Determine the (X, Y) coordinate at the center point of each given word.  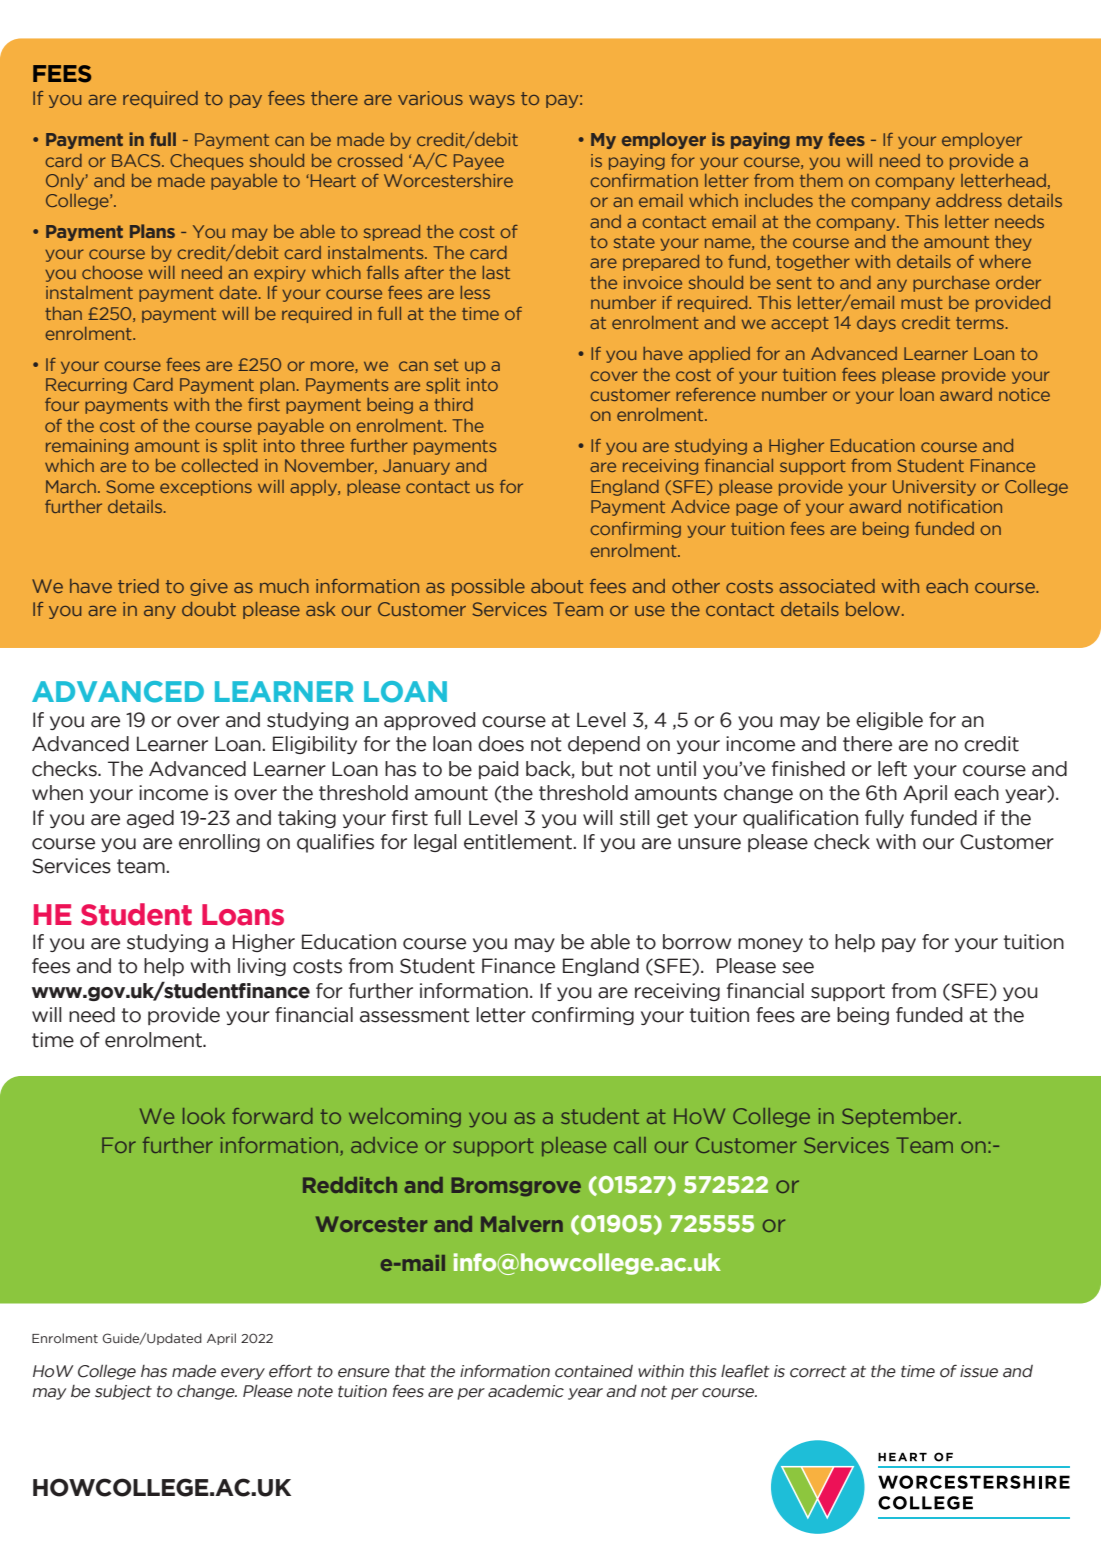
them (821, 180)
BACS (137, 160)
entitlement (519, 842)
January (416, 467)
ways (492, 101)
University (934, 488)
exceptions (206, 488)
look (204, 1116)
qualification (800, 819)
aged (150, 819)
